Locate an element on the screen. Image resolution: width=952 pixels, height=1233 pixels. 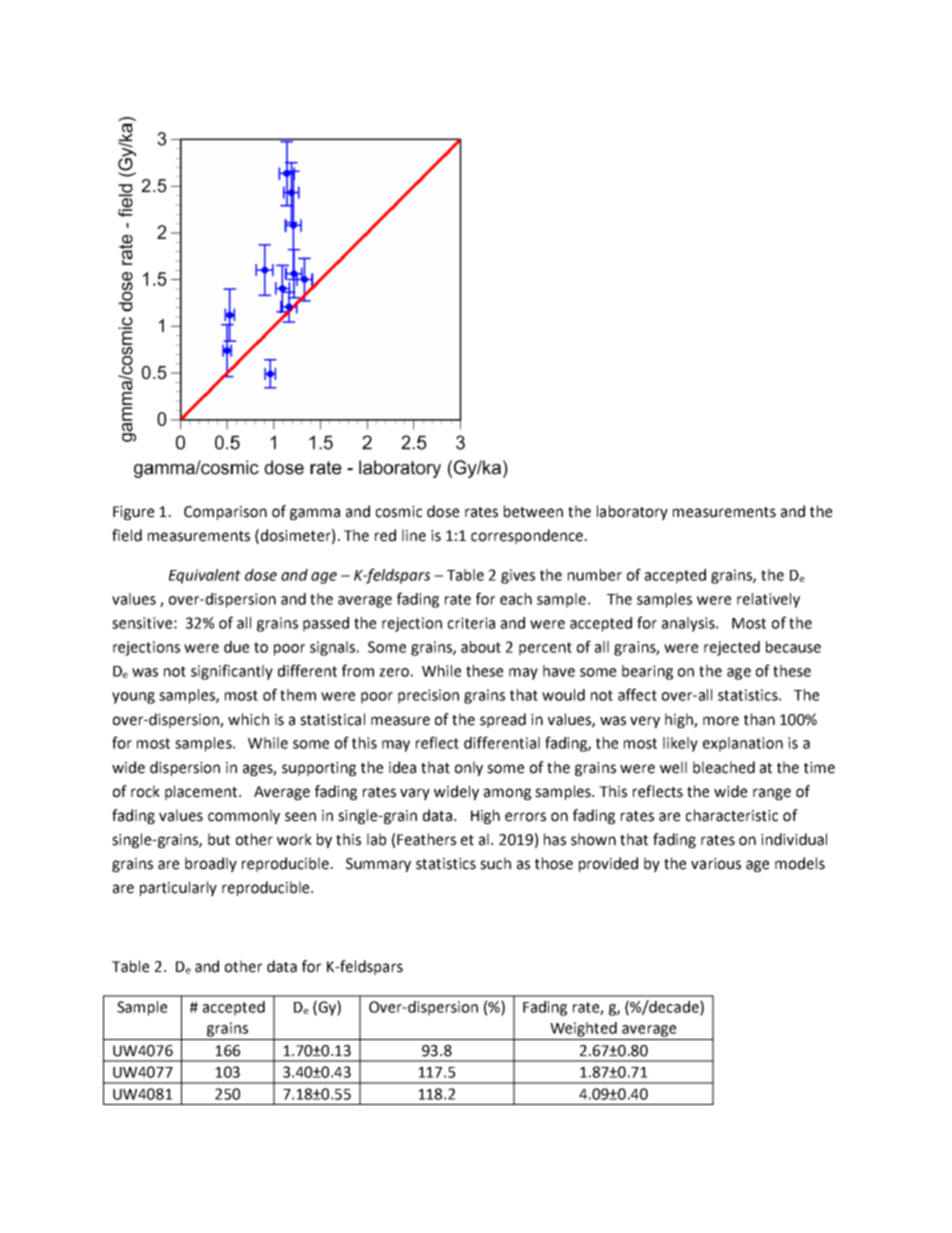
Comparison is located at coordinates (225, 513).
